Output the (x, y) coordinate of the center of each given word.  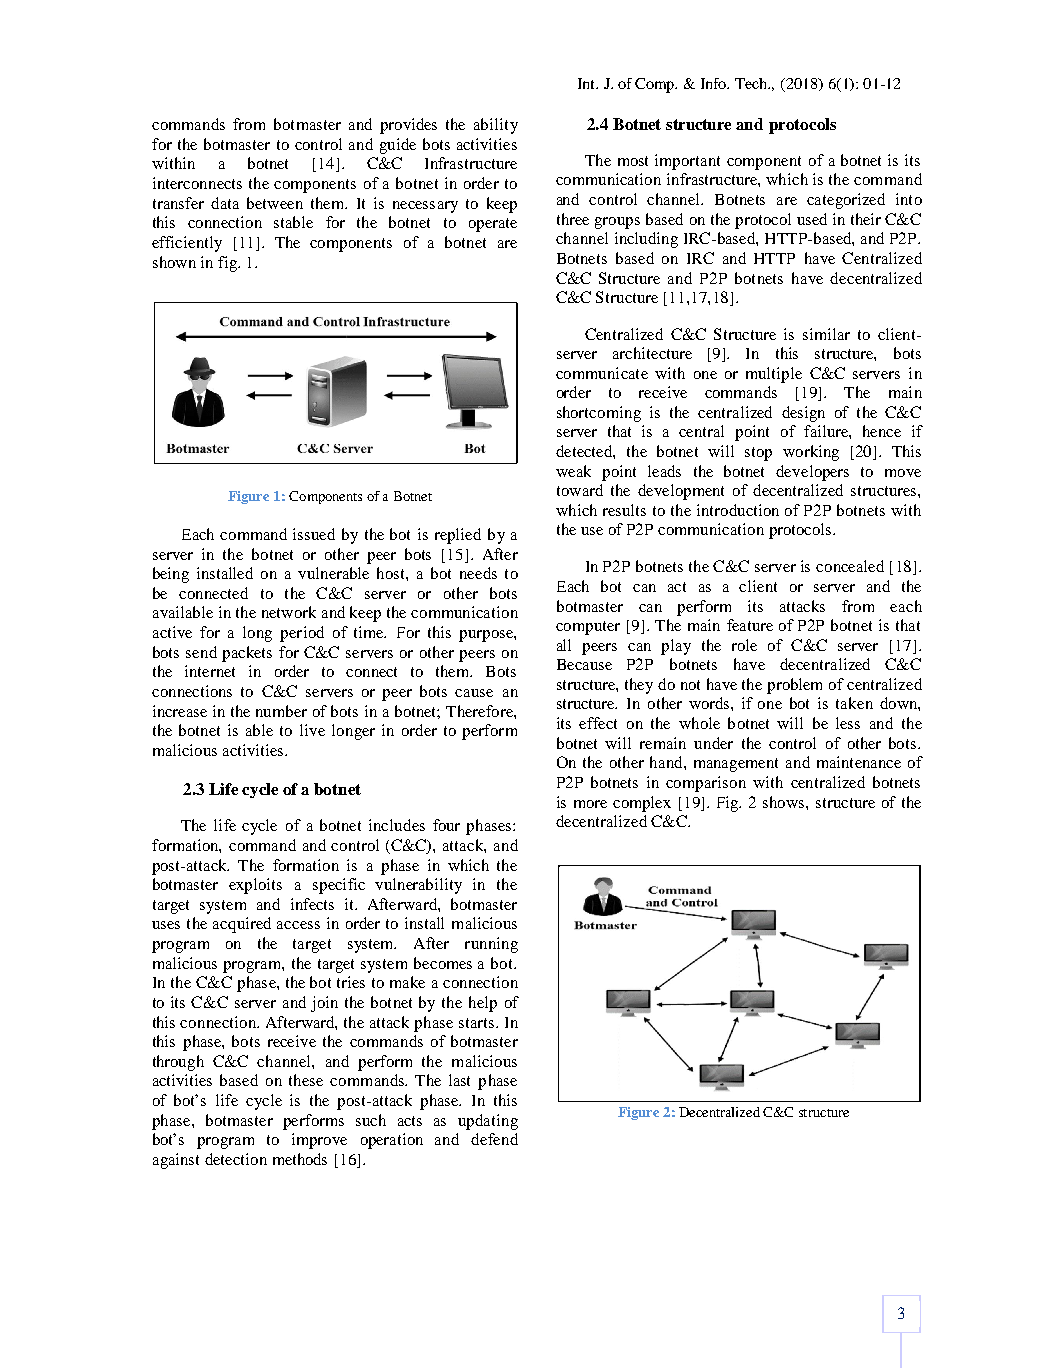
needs (478, 573)
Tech (752, 83)
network (289, 612)
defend (494, 1139)
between (275, 203)
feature (750, 625)
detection (236, 1159)
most (633, 161)
